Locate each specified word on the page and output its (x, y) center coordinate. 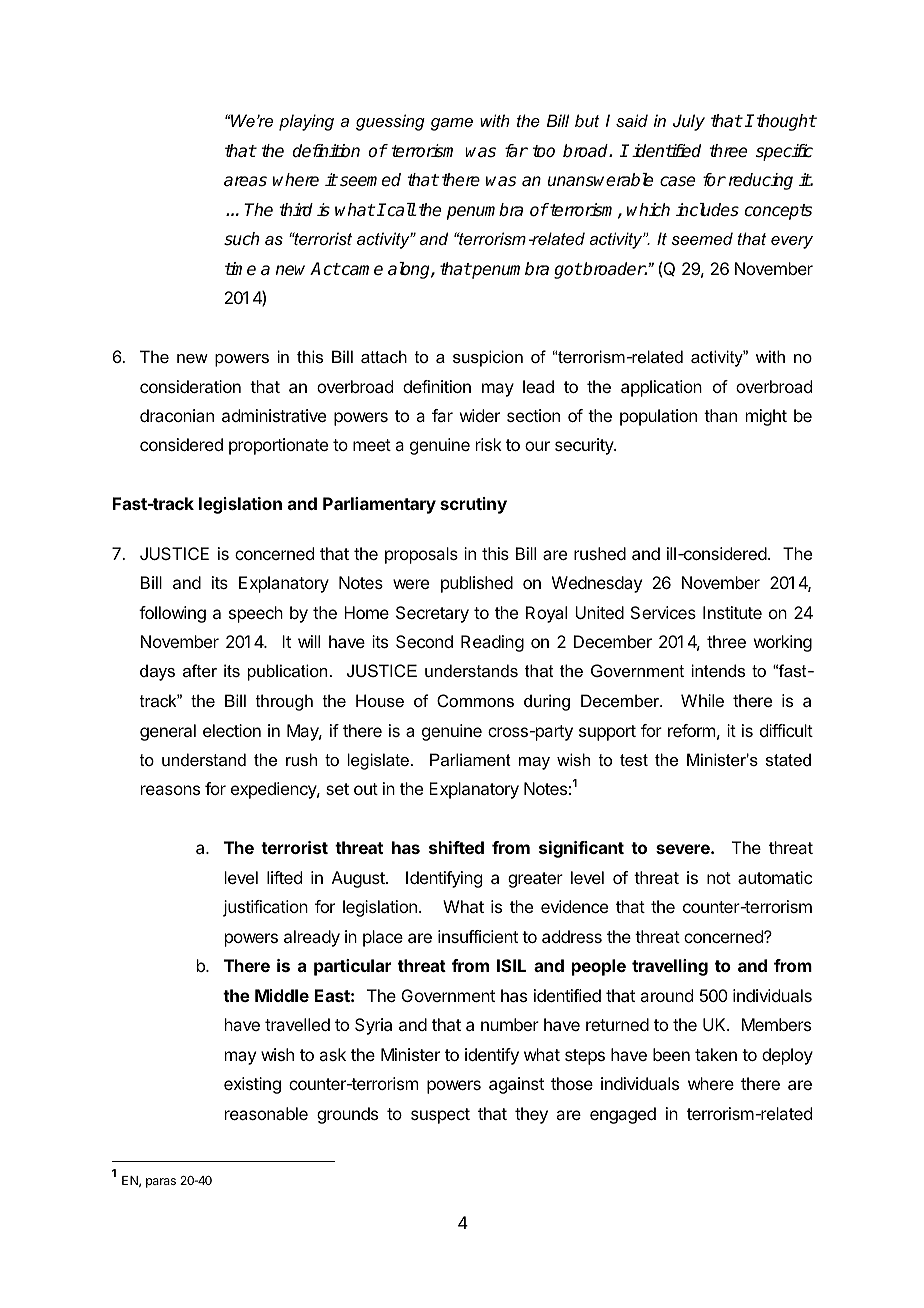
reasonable (266, 1113)
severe (684, 849)
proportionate (278, 446)
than (720, 415)
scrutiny (473, 505)
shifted (456, 847)
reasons (170, 790)
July (689, 122)
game (452, 124)
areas (245, 181)
